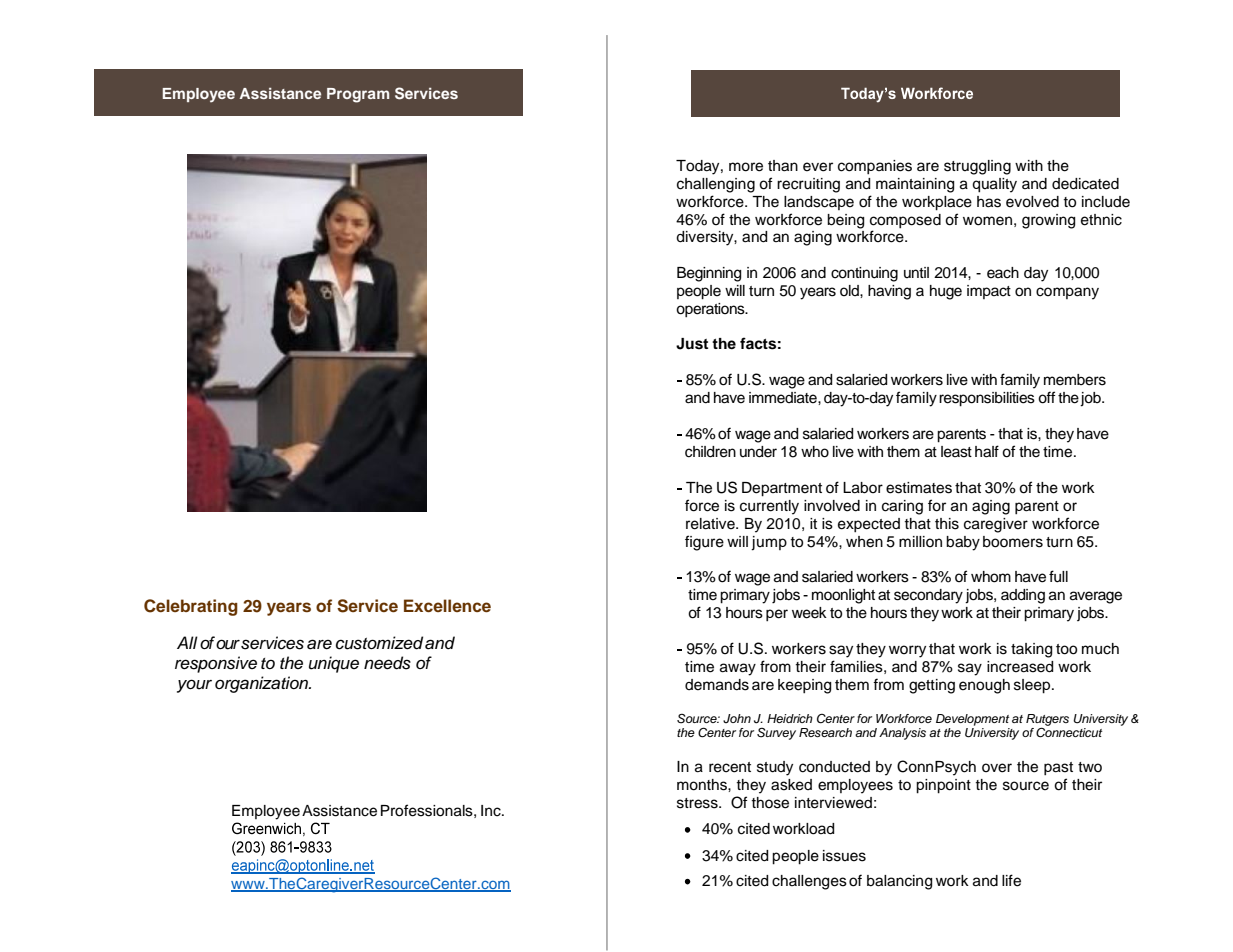 This page has width=1233, height=952. Describe the element at coordinates (989, 292) in the page. I see `impact` at that location.
